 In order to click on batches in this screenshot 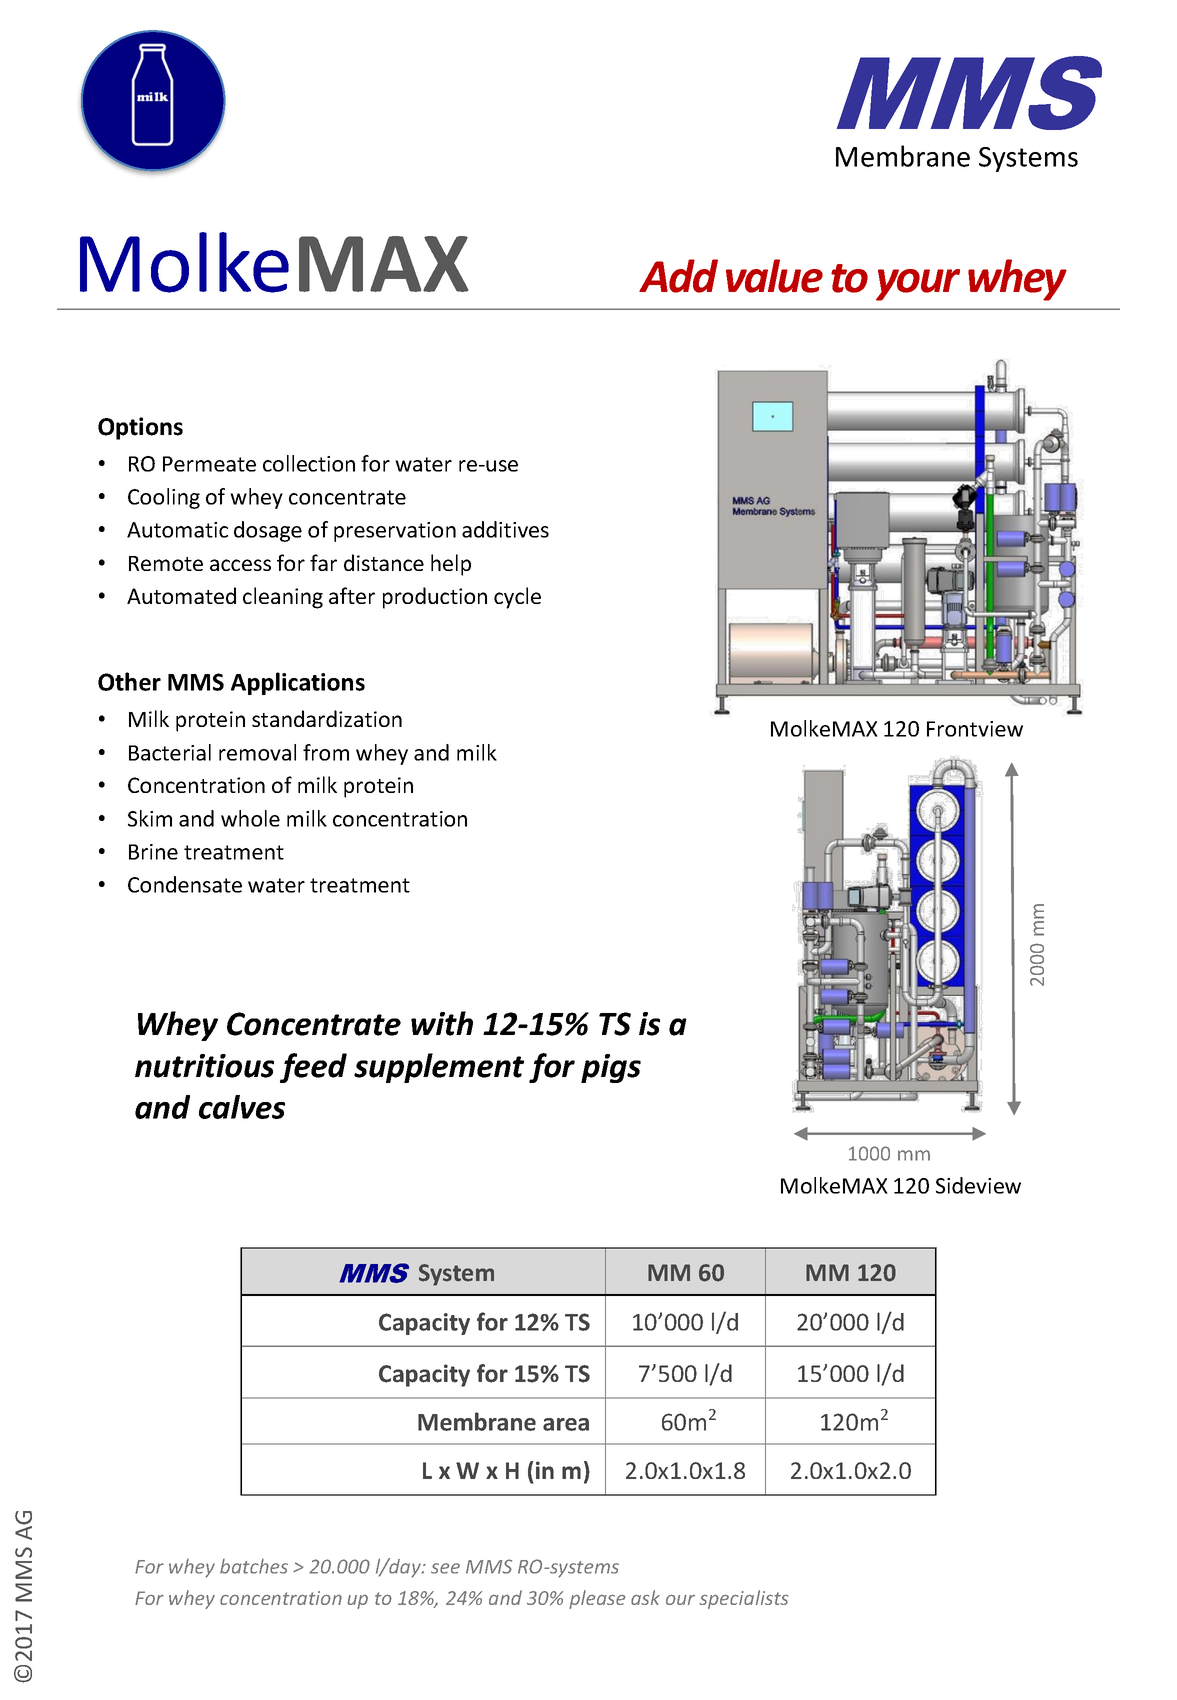, I will do `click(254, 1566)`.
